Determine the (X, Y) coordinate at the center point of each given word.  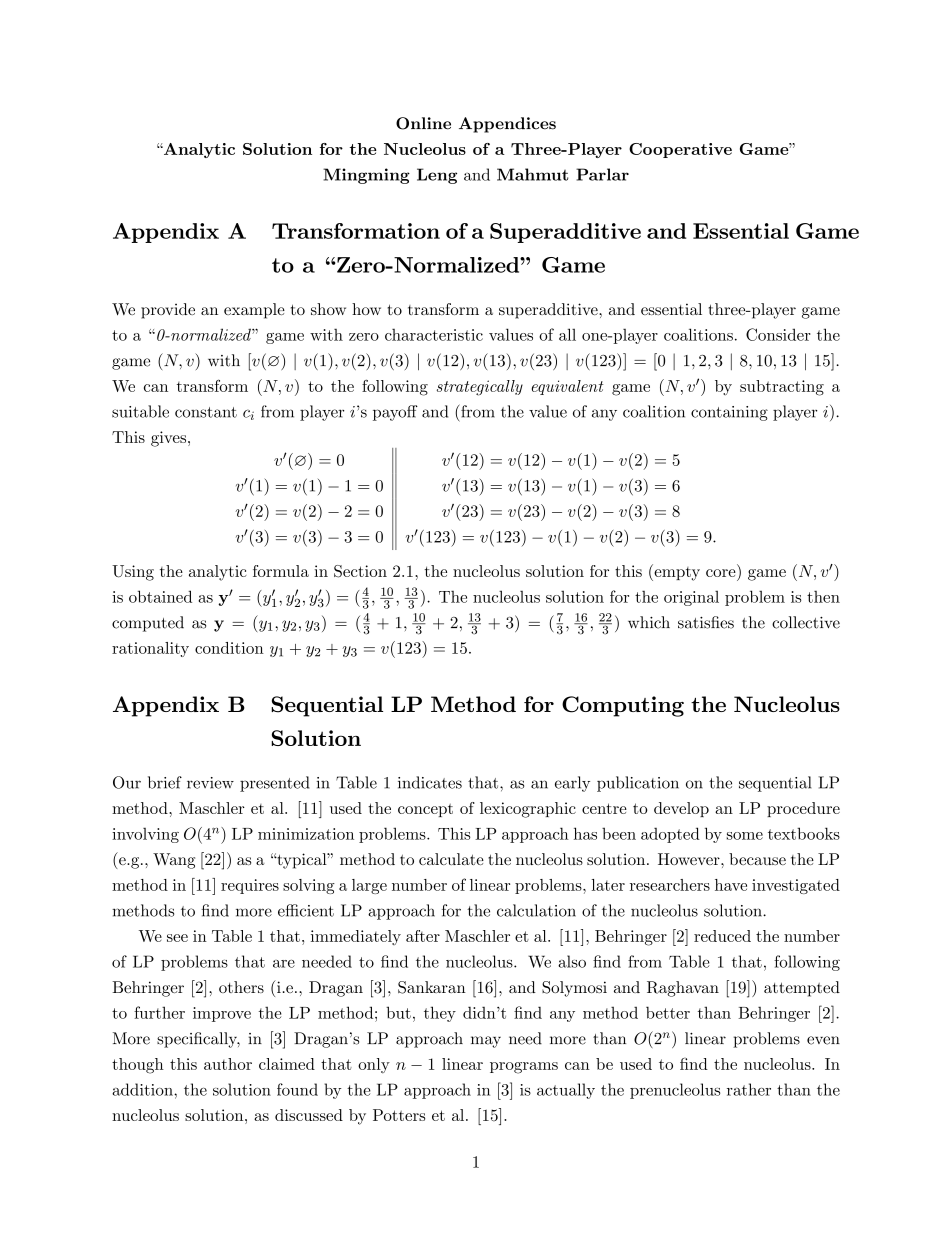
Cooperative (680, 150)
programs (524, 1068)
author (228, 1064)
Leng (437, 176)
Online (423, 123)
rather (749, 1089)
